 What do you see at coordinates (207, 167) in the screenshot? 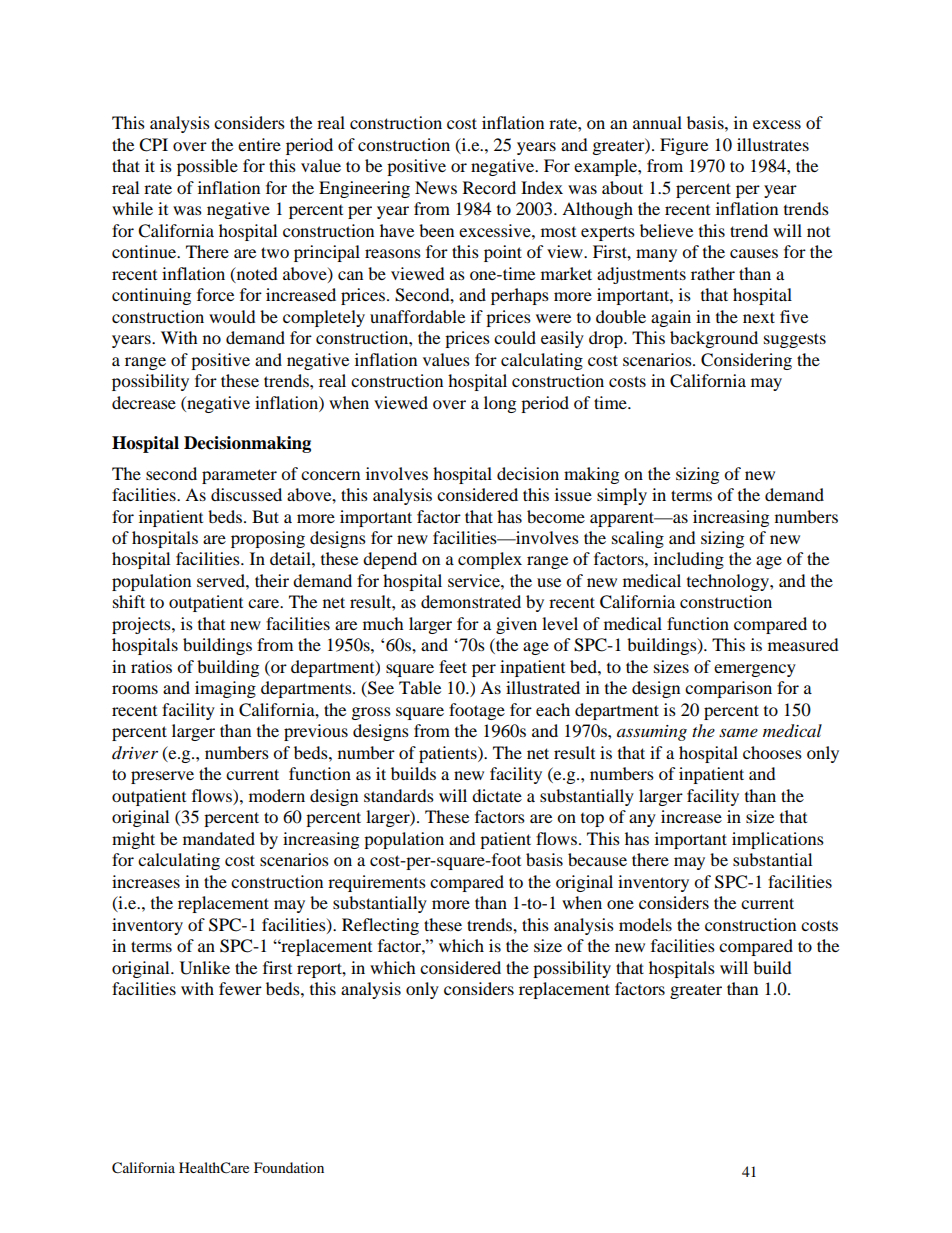
I see `possible` at bounding box center [207, 167].
